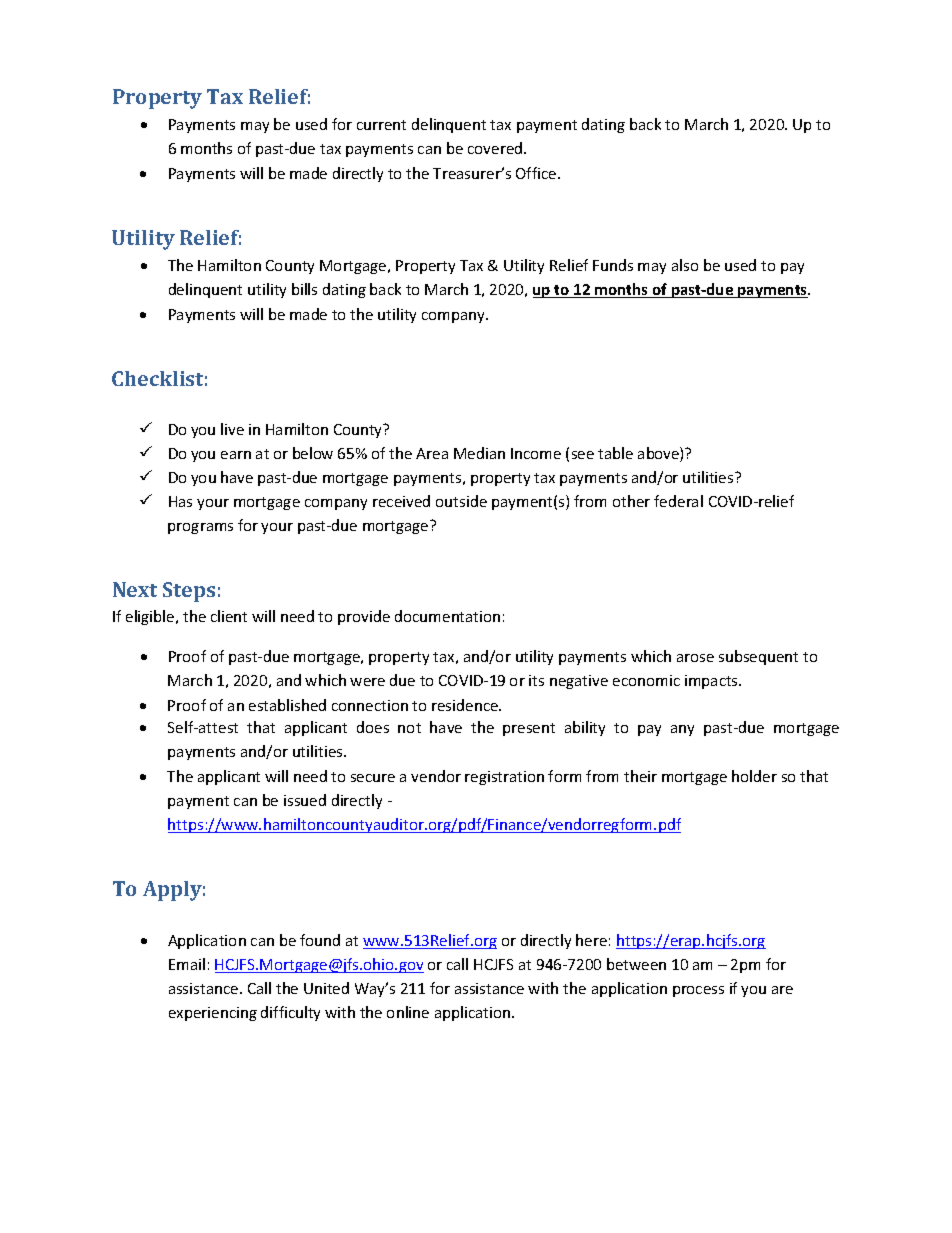 The height and width of the screenshot is (1233, 952). What do you see at coordinates (537, 173) in the screenshot?
I see `Office` at bounding box center [537, 173].
